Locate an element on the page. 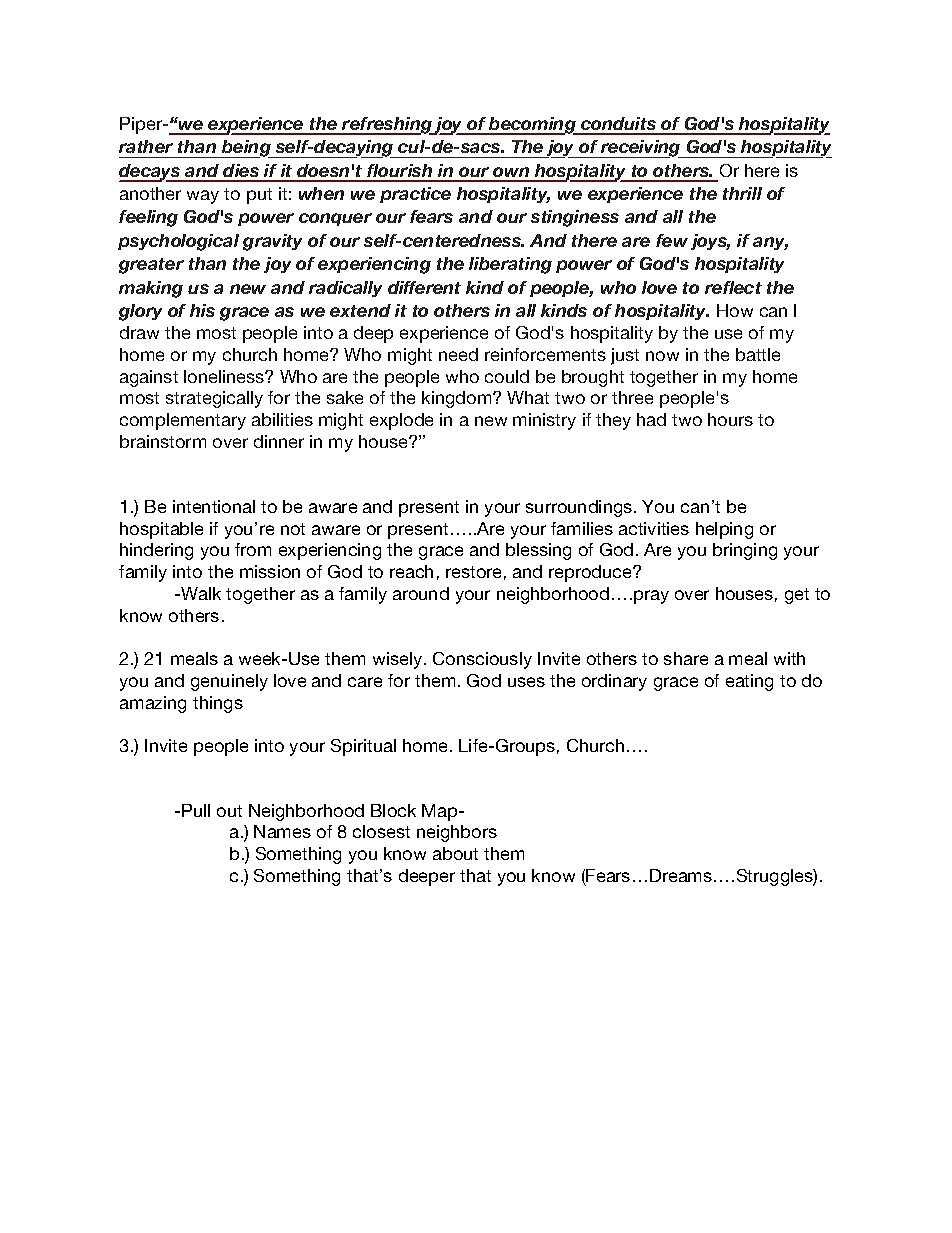 Image resolution: width=952 pixels, height=1233 pixels. battle is located at coordinates (758, 354).
